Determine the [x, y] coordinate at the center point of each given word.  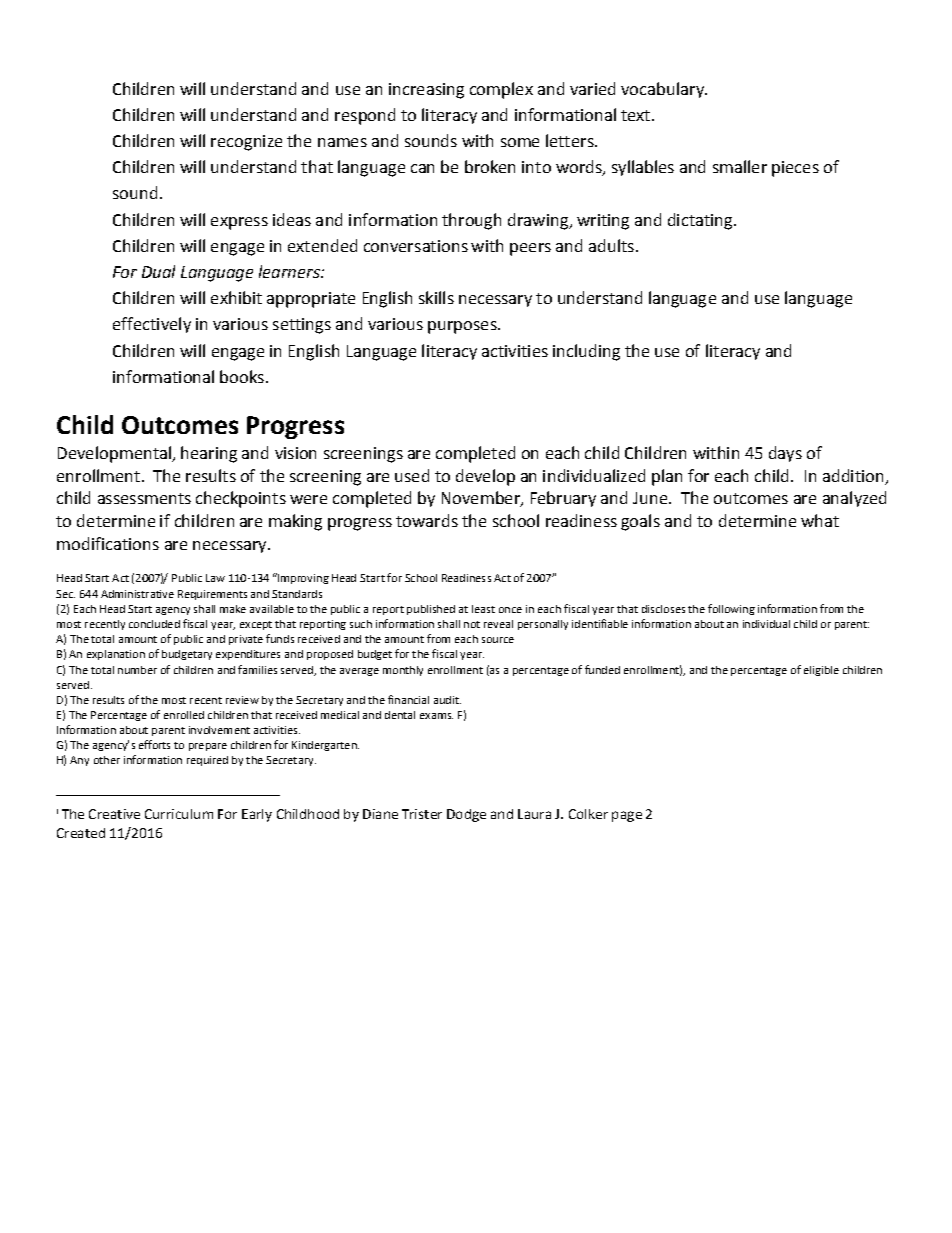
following [731, 609]
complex [501, 90]
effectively [152, 325]
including [586, 352]
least [483, 609]
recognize [246, 143]
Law [215, 578]
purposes [463, 327]
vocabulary [663, 90]
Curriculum [179, 814]
